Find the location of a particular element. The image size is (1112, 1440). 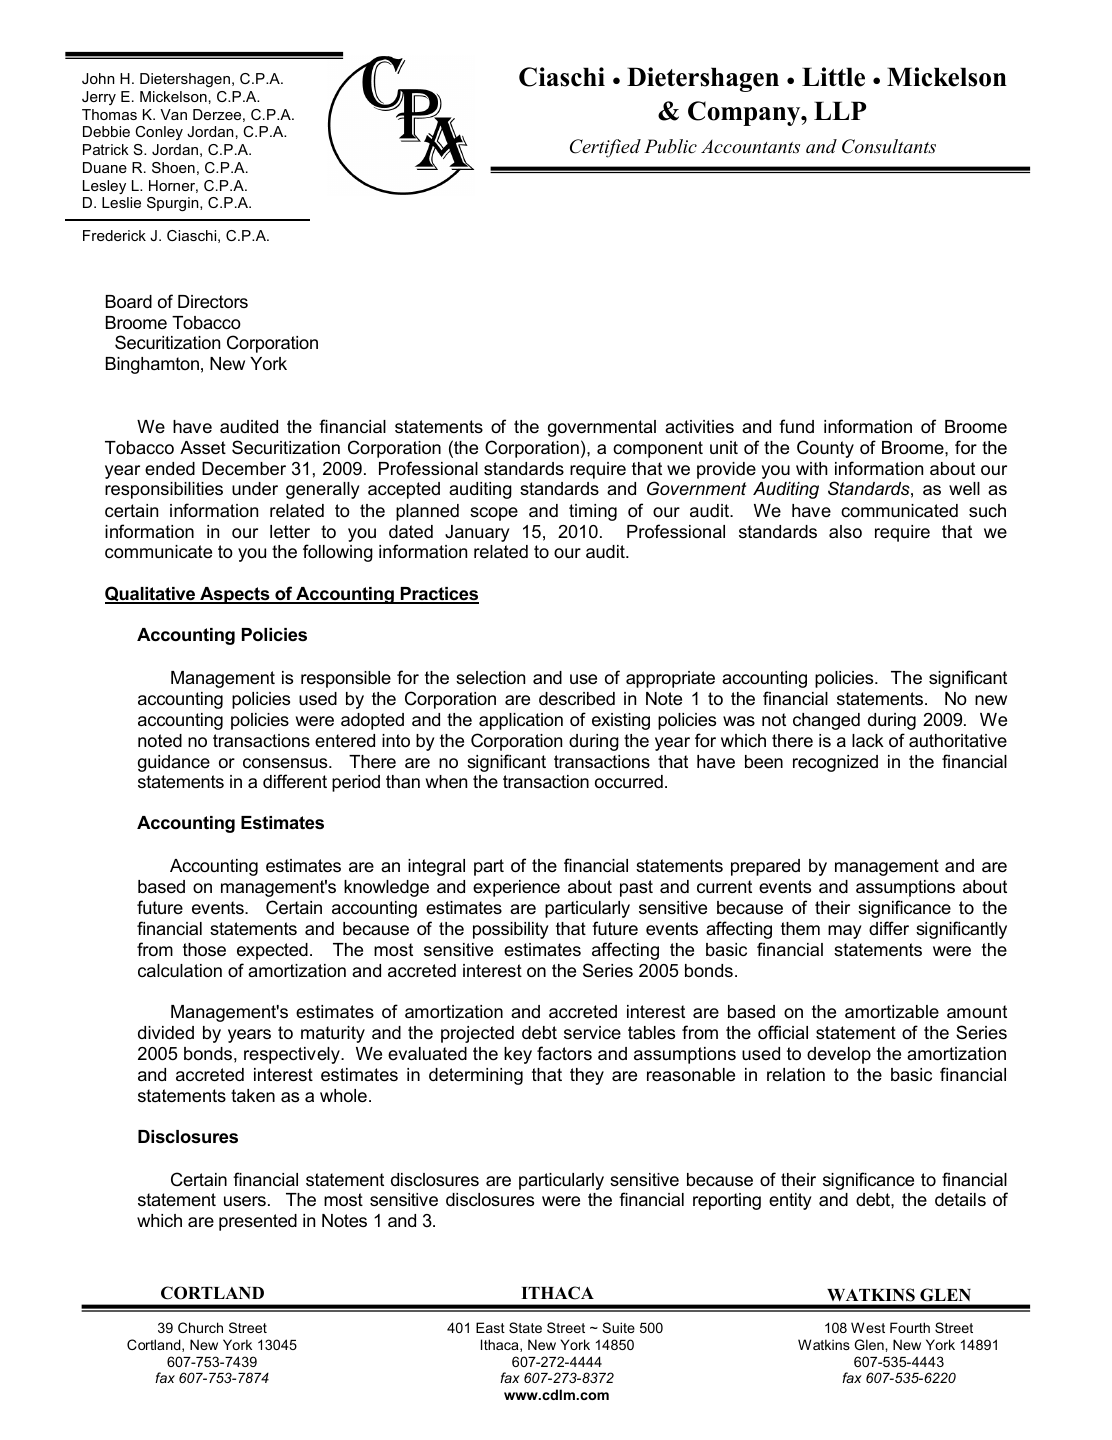

scope is located at coordinates (494, 514).
